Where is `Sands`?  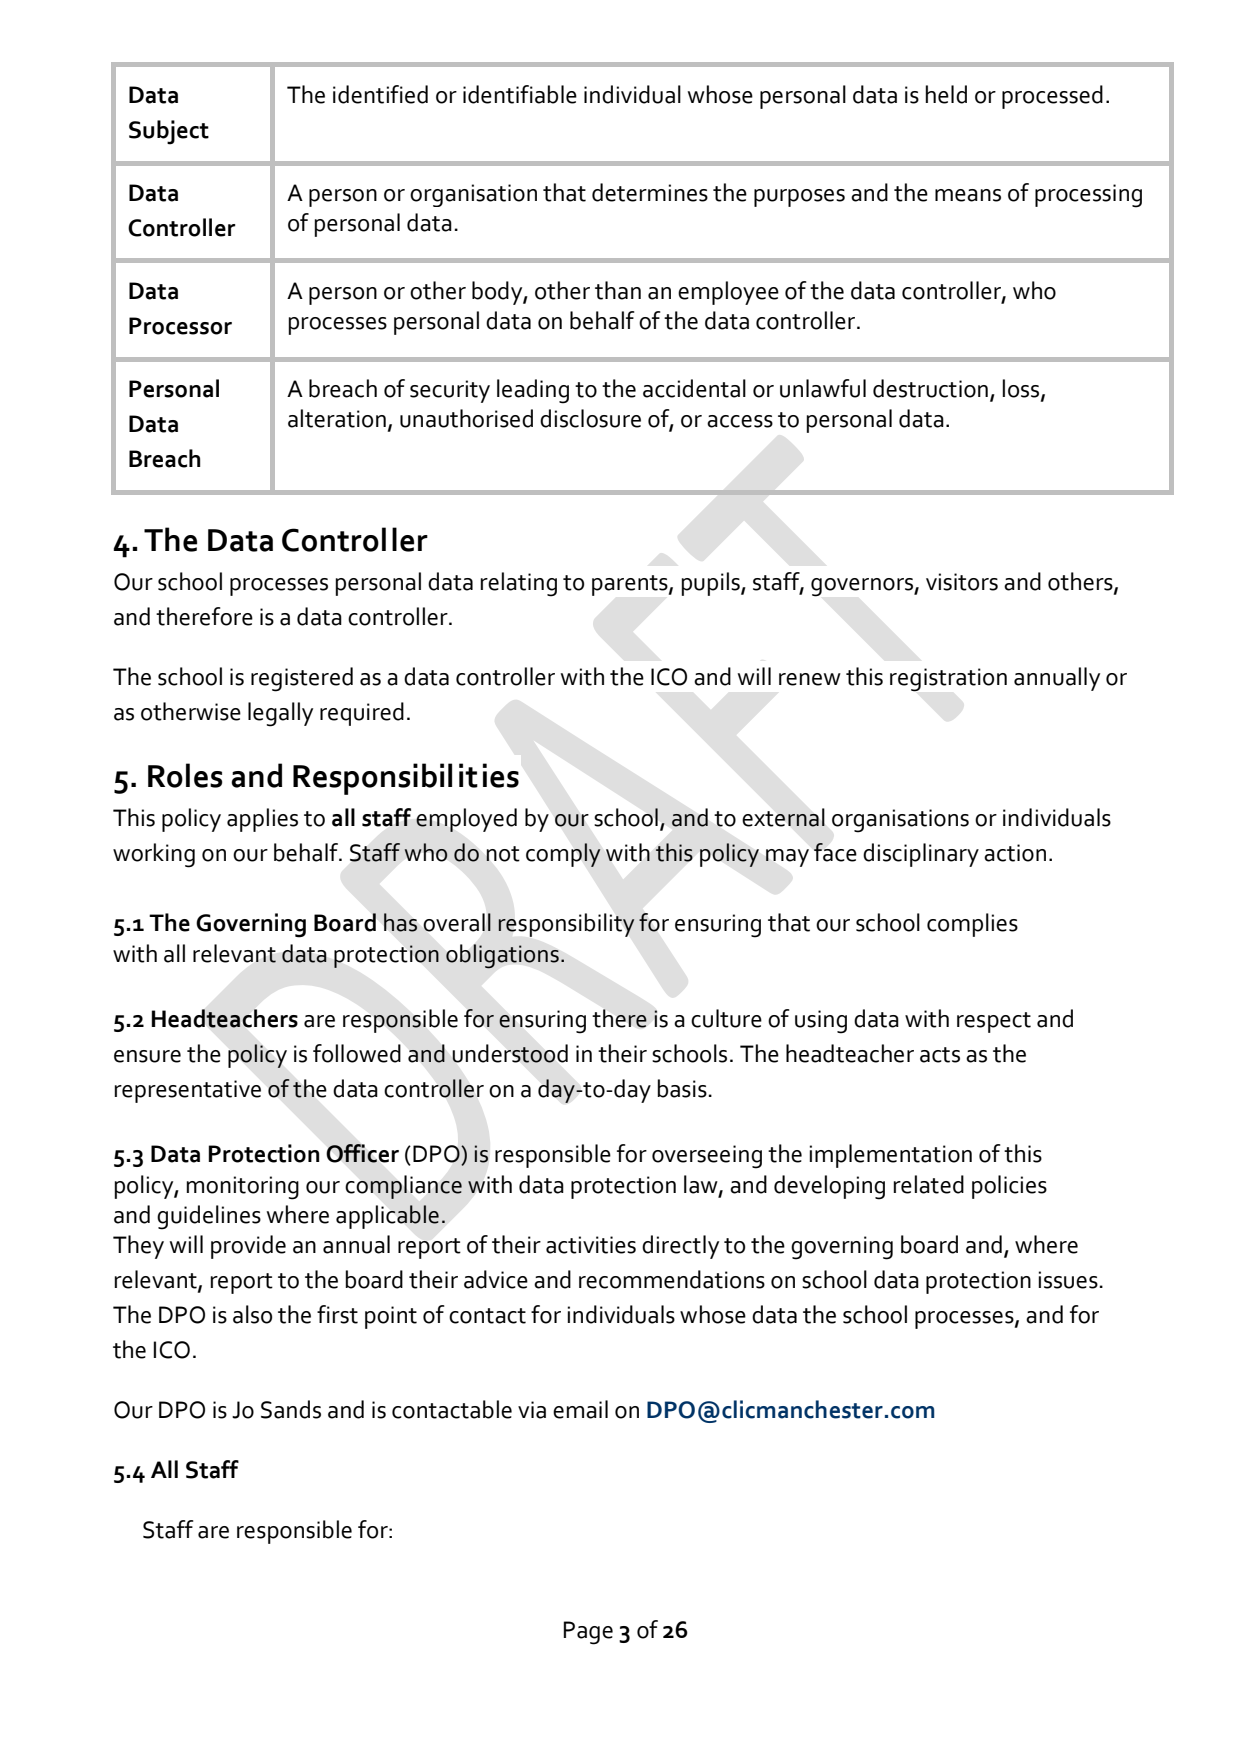 Sands is located at coordinates (291, 1409).
